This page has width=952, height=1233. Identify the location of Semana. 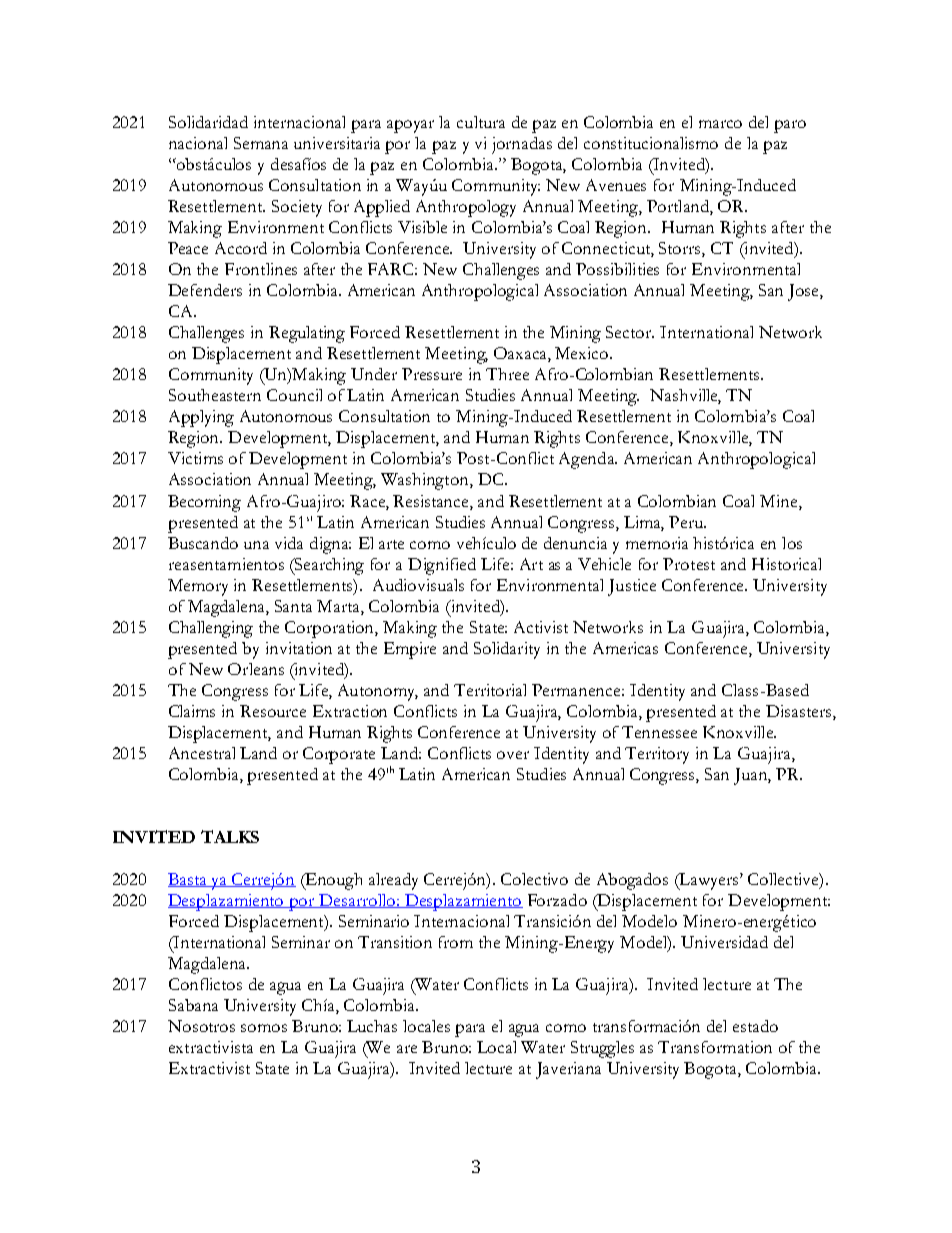
(261, 143).
